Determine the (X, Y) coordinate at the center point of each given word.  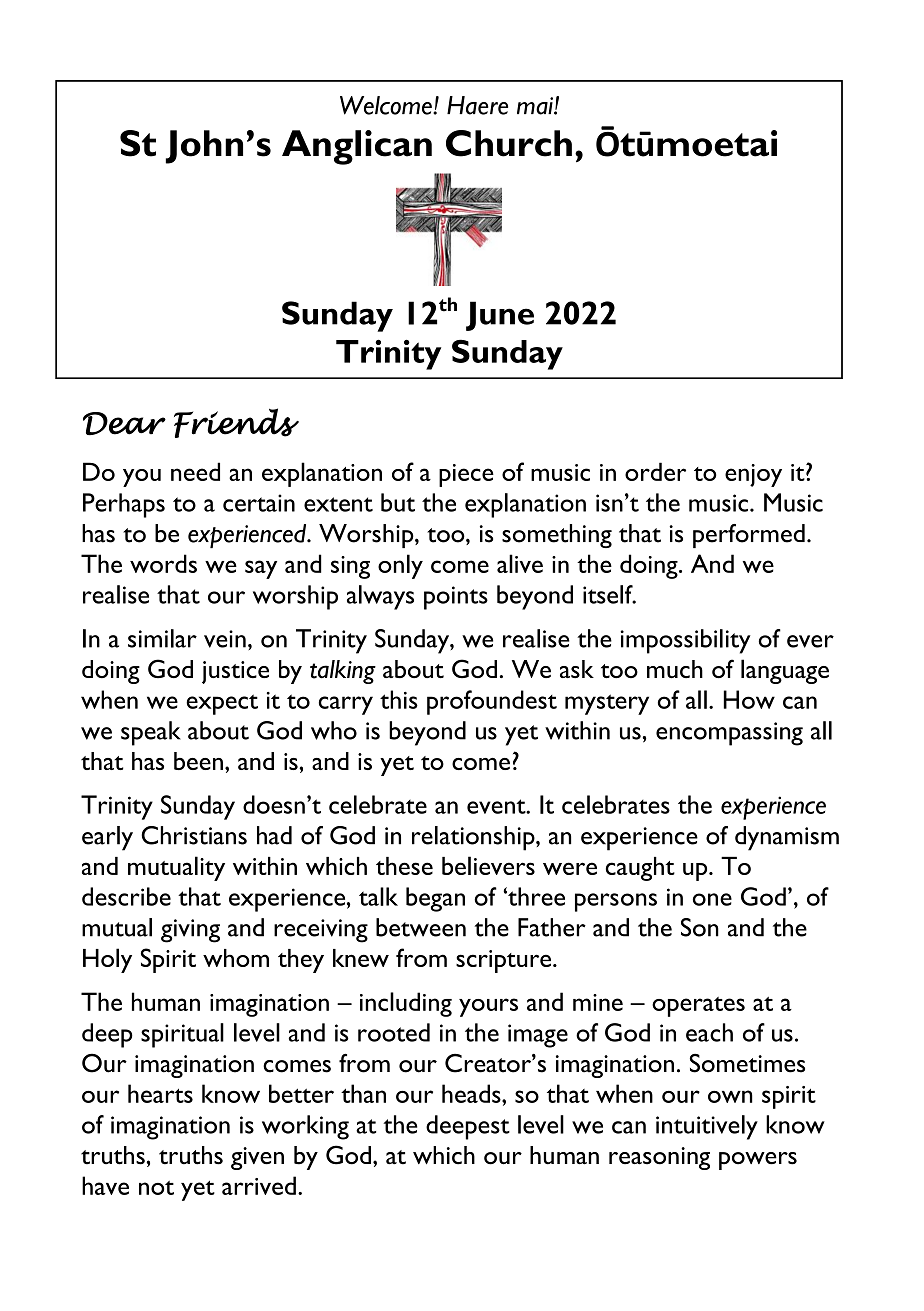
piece (466, 475)
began (435, 899)
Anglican (357, 147)
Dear (124, 424)
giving (190, 931)
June (500, 316)
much (675, 669)
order (655, 471)
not (156, 1188)
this (399, 699)
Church (509, 143)
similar (162, 638)
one (712, 899)
